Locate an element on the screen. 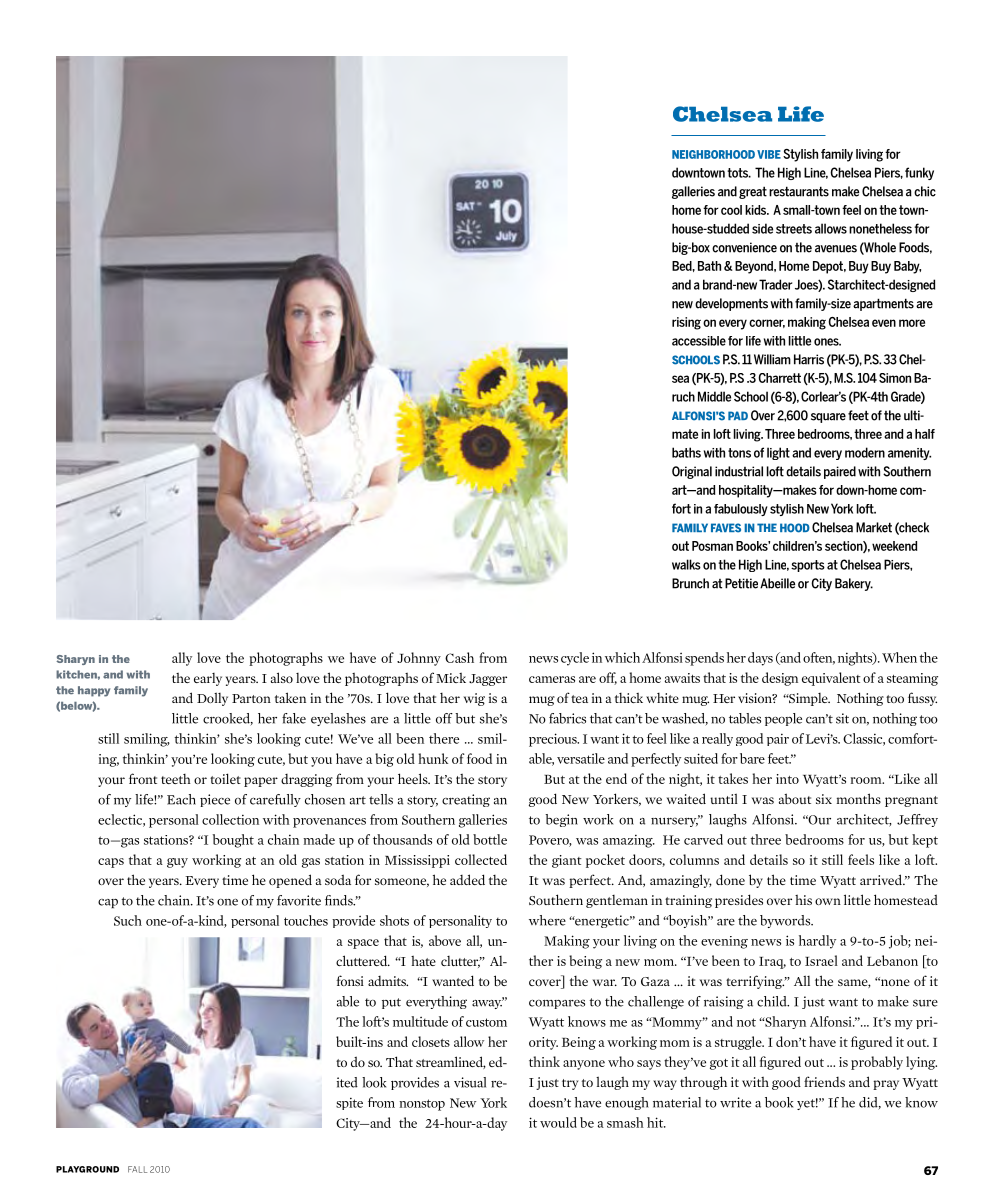 The width and height of the screenshot is (994, 1204). tots is located at coordinates (738, 173).
